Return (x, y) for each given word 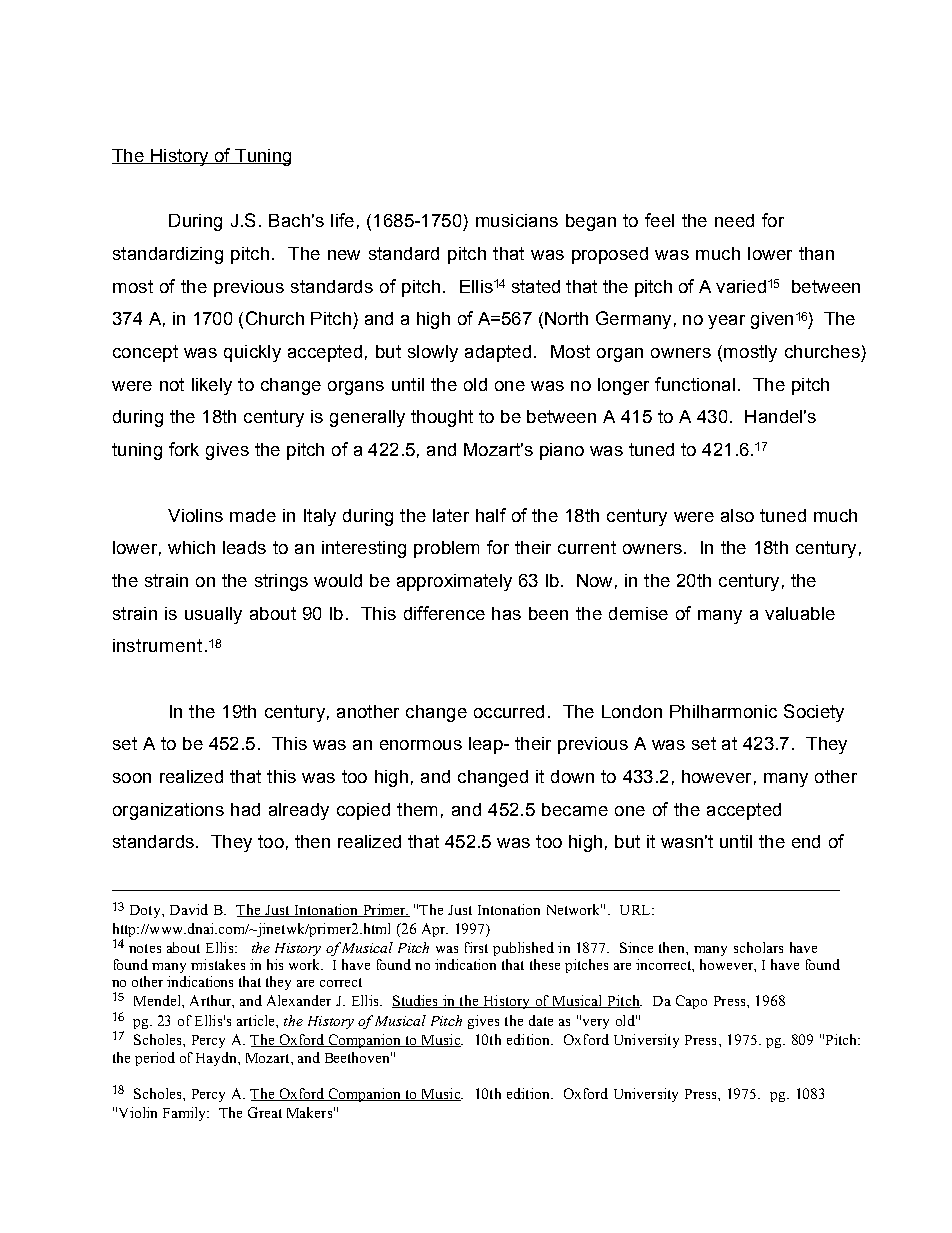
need (734, 220)
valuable (800, 613)
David (189, 909)
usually (213, 615)
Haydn (217, 1059)
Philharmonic (723, 711)
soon (132, 778)
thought (442, 418)
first (476, 947)
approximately (454, 582)
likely (212, 386)
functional (695, 384)
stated (536, 286)
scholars (758, 947)
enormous (421, 745)
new (344, 255)
